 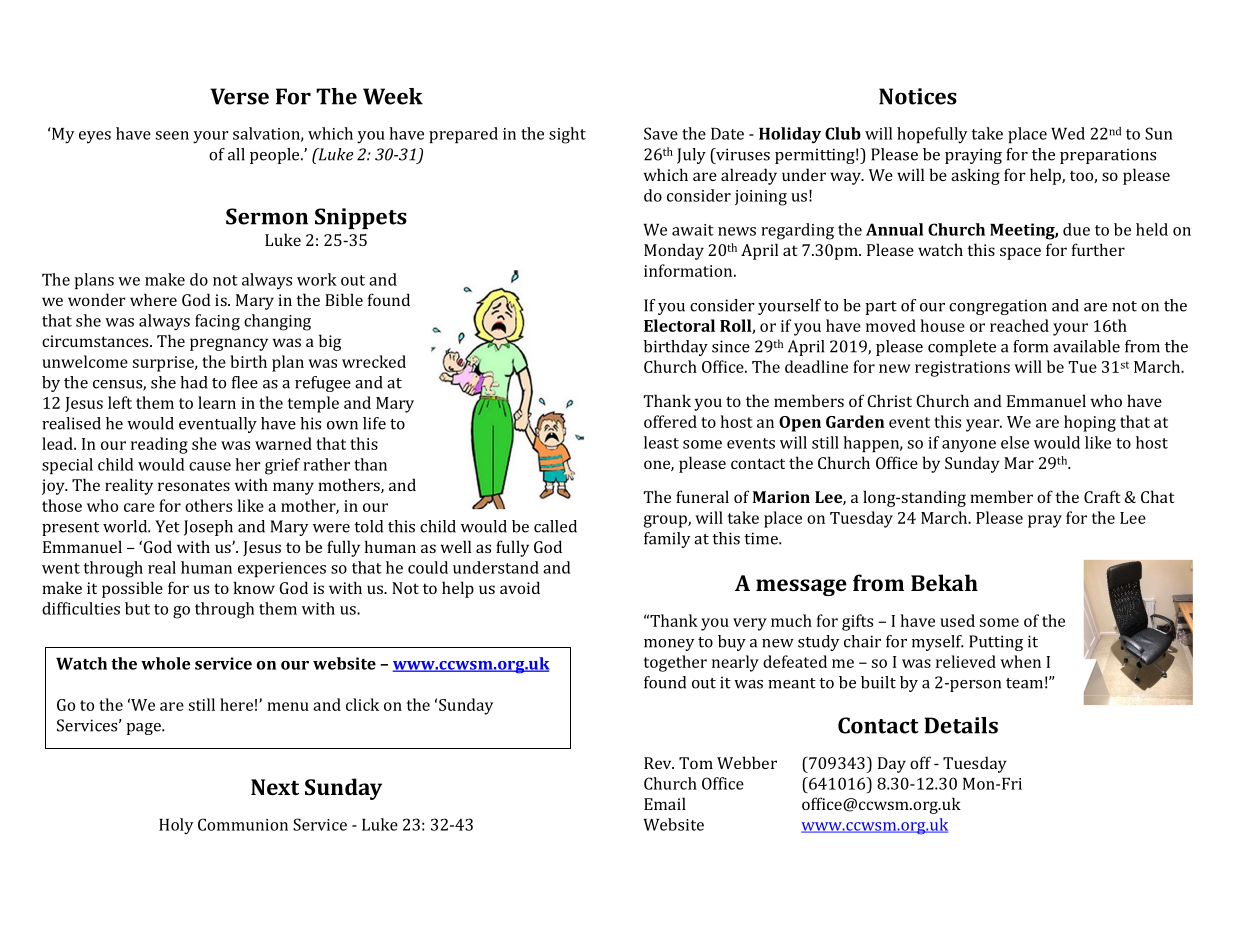 I want to click on sight, so click(x=567, y=135).
